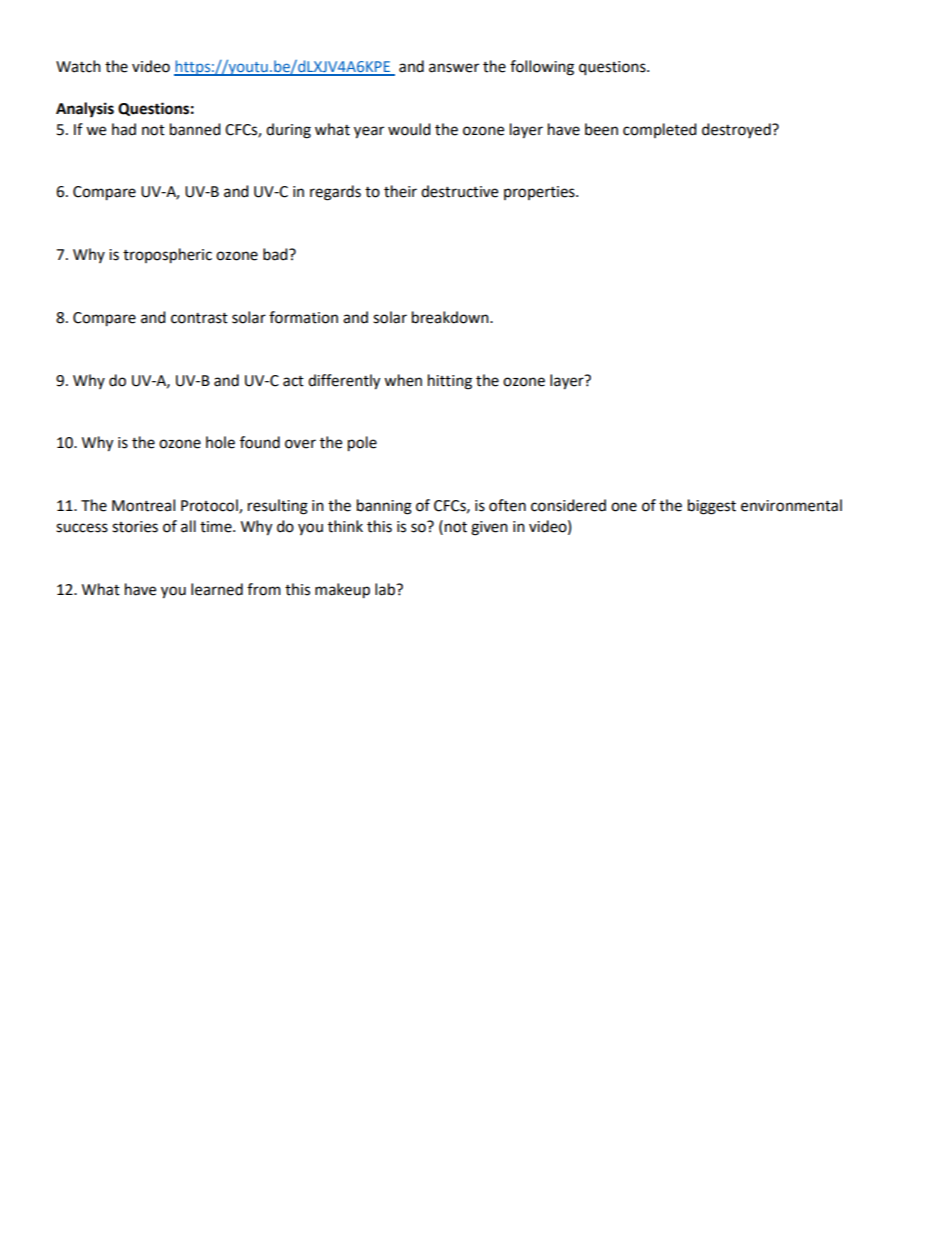  I want to click on properties, so click(540, 193).
